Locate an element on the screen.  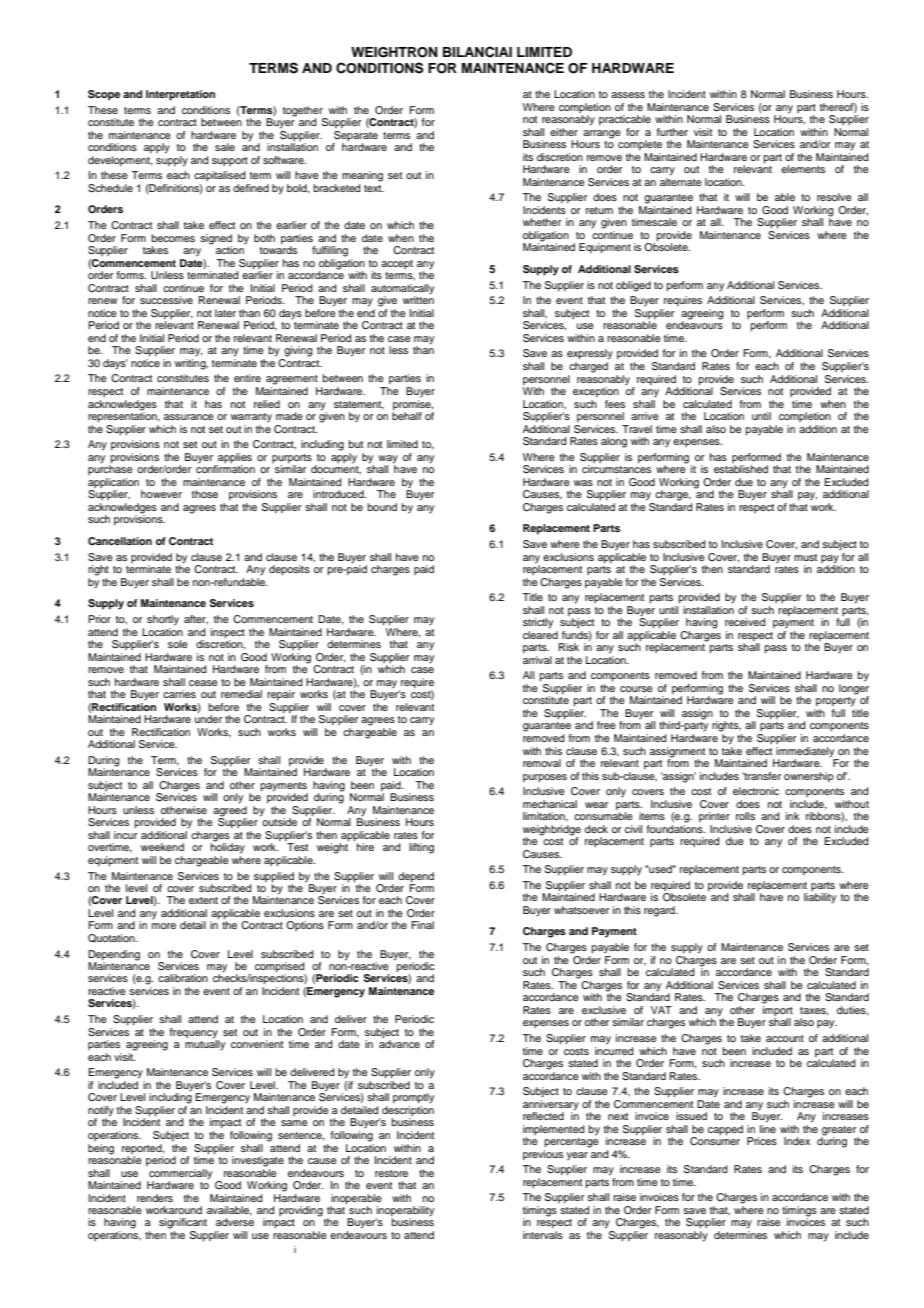
Prices is located at coordinates (762, 1141).
